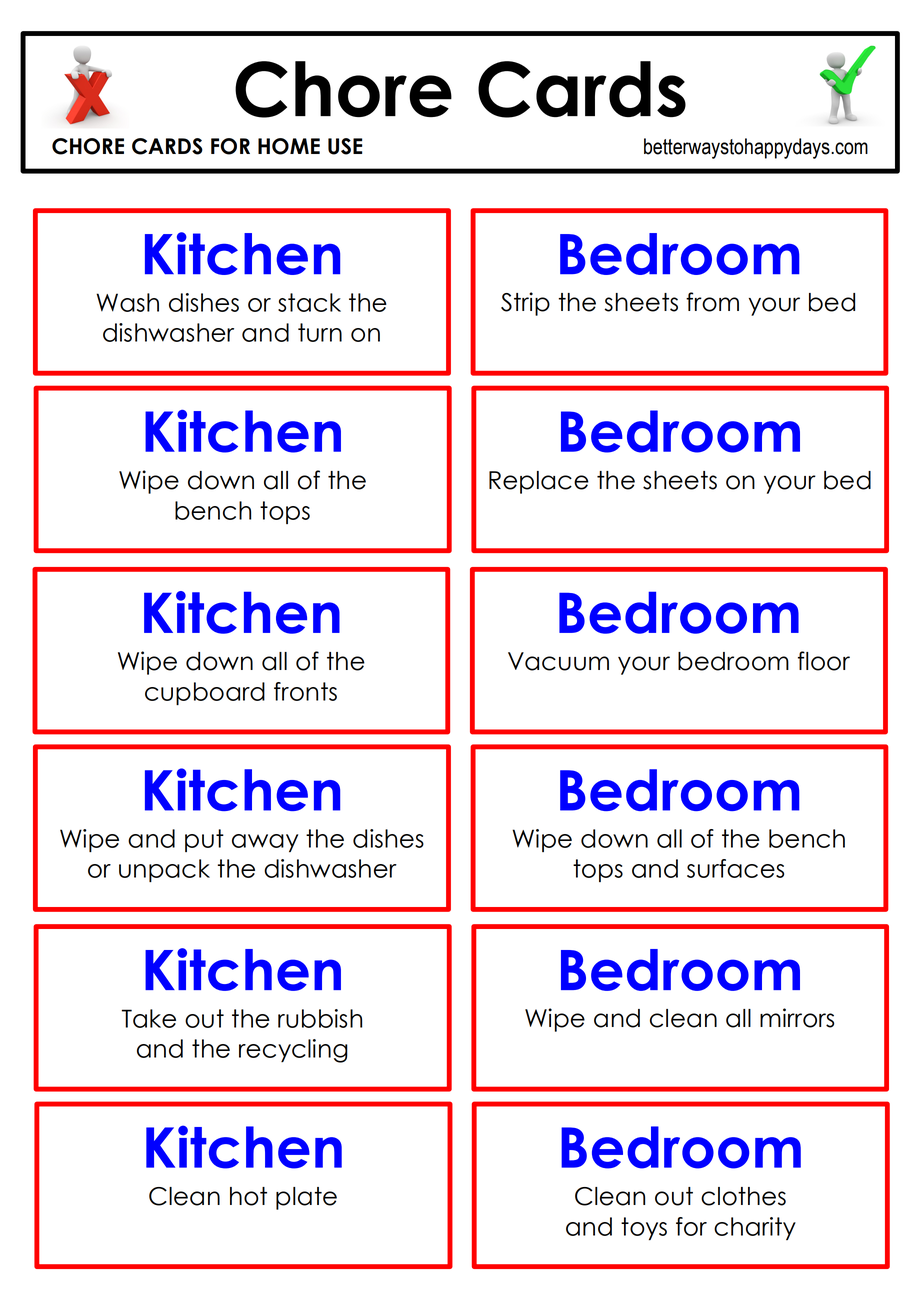 The width and height of the screenshot is (924, 1308). Describe the element at coordinates (248, 1196) in the screenshot. I see `hot` at that location.
